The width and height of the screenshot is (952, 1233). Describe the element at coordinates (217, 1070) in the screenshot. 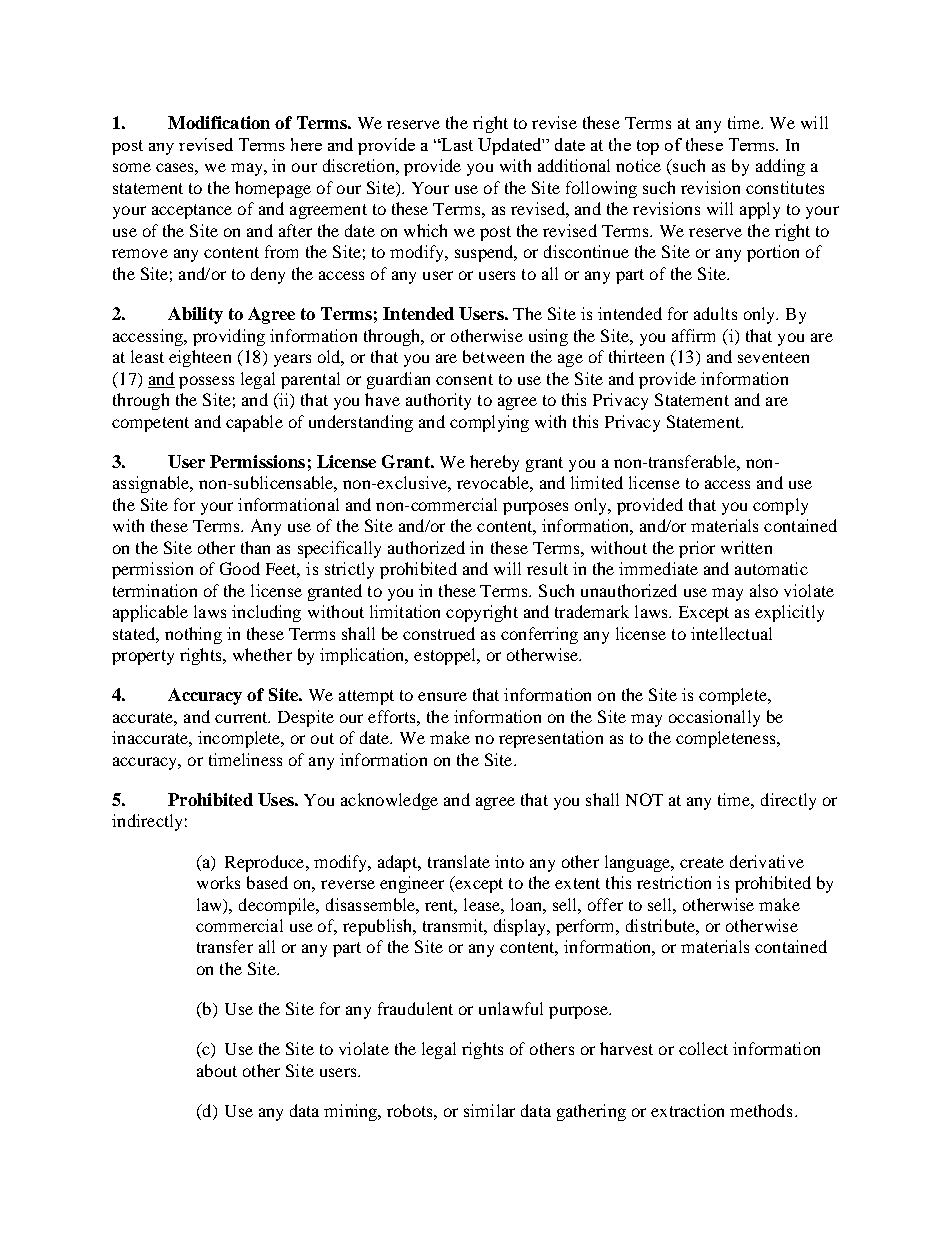

I see `about` at that location.
